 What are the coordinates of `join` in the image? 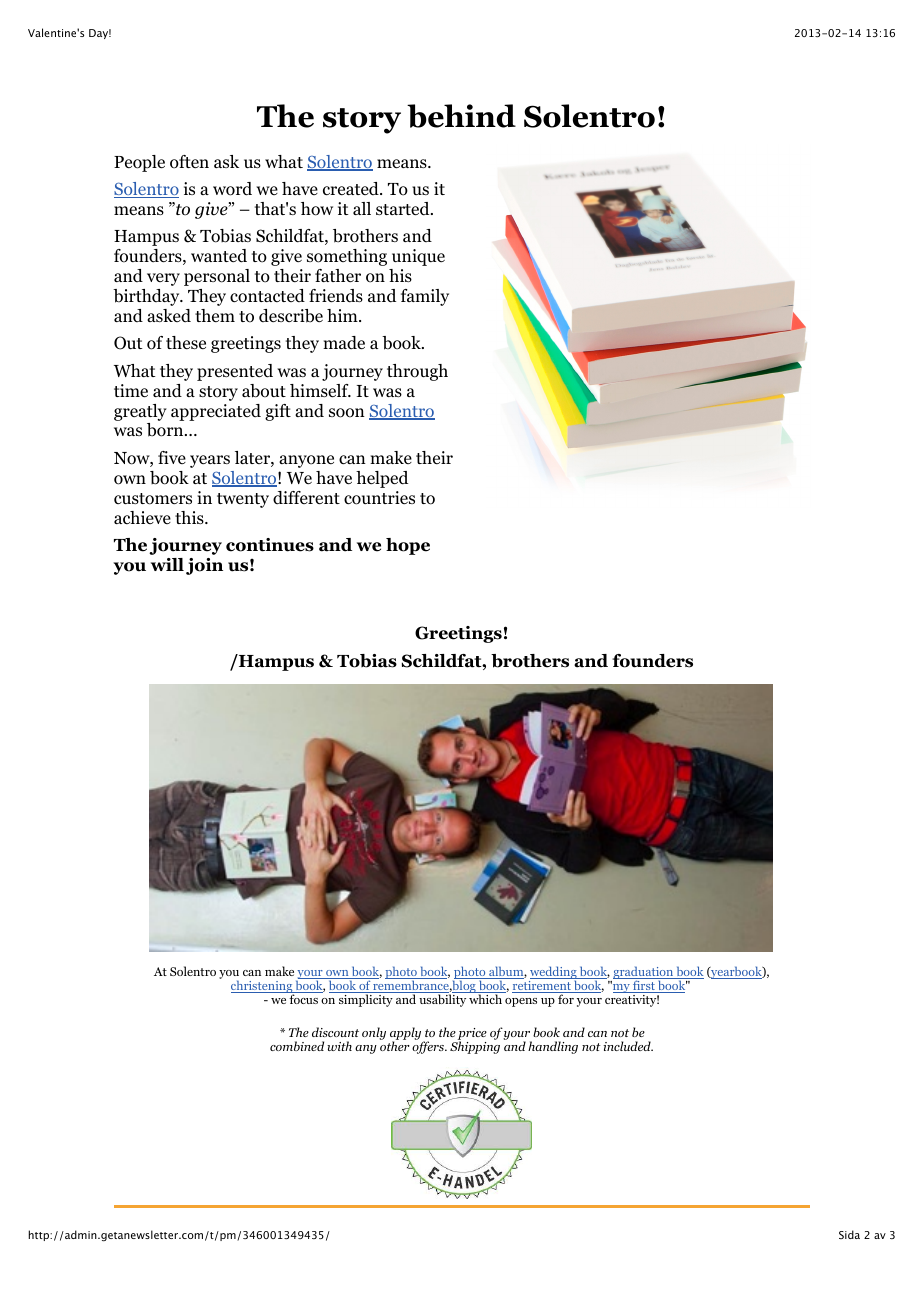 It's located at (204, 566).
